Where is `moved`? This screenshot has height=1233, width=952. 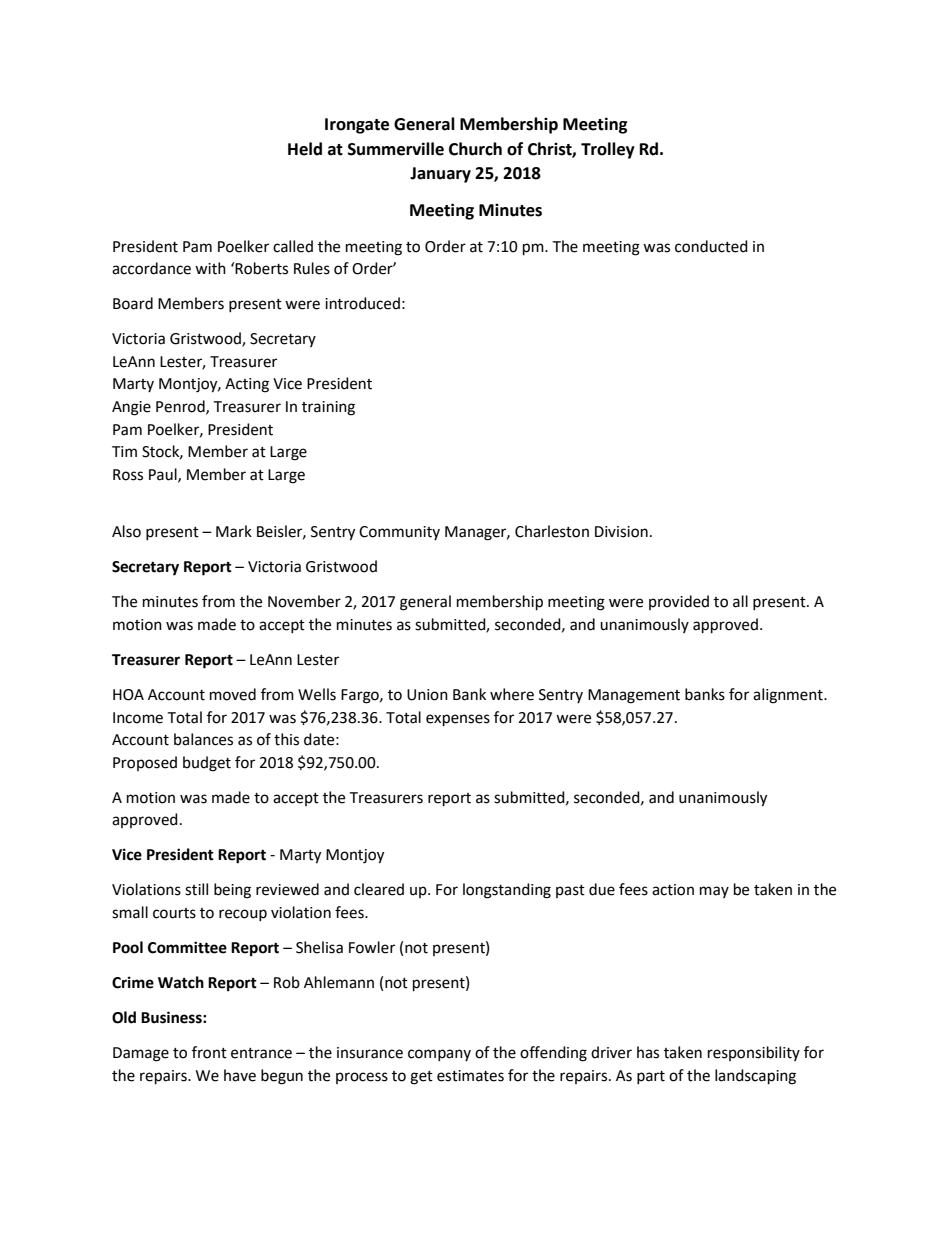 moved is located at coordinates (233, 694).
